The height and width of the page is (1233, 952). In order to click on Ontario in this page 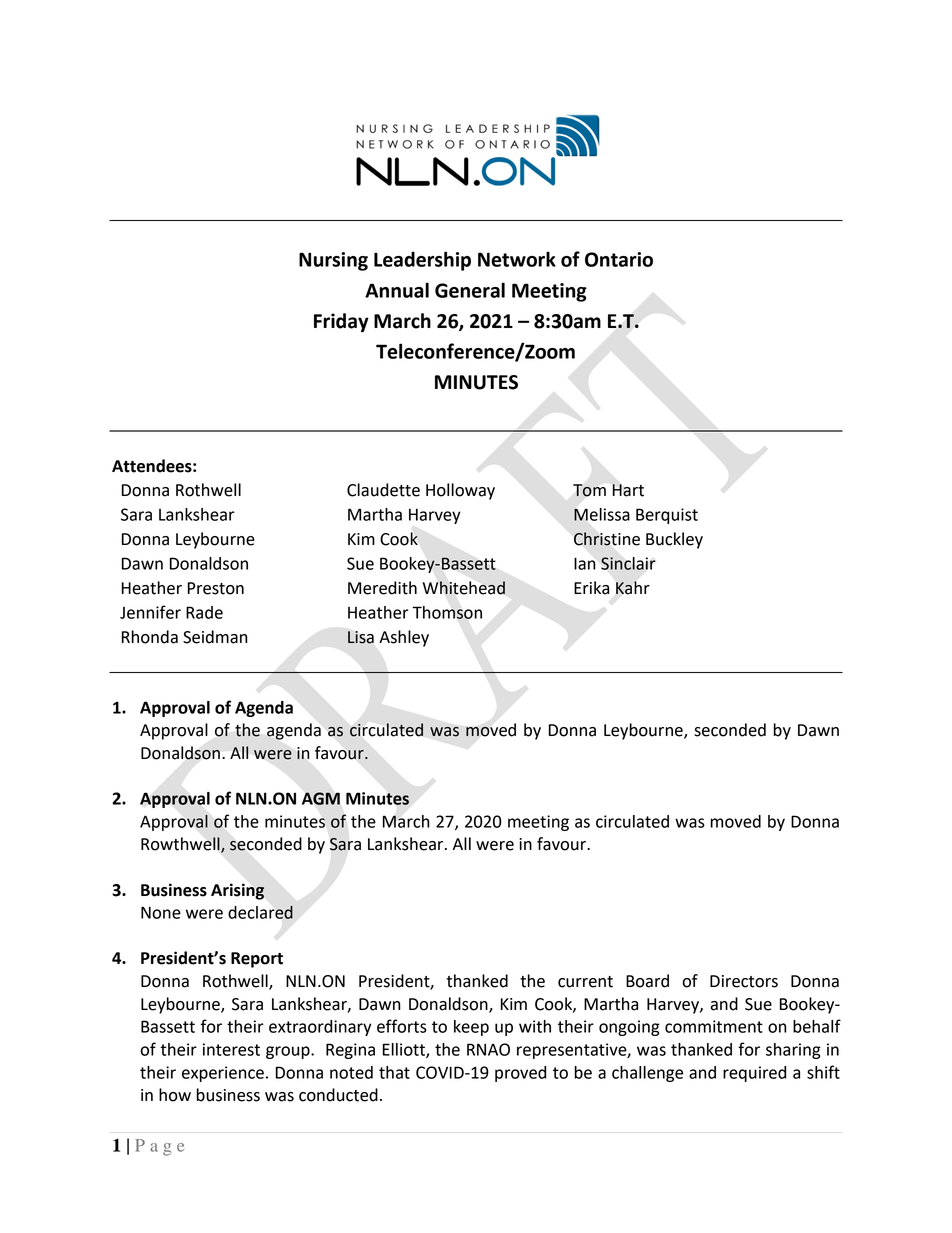, I will do `click(619, 259)`.
